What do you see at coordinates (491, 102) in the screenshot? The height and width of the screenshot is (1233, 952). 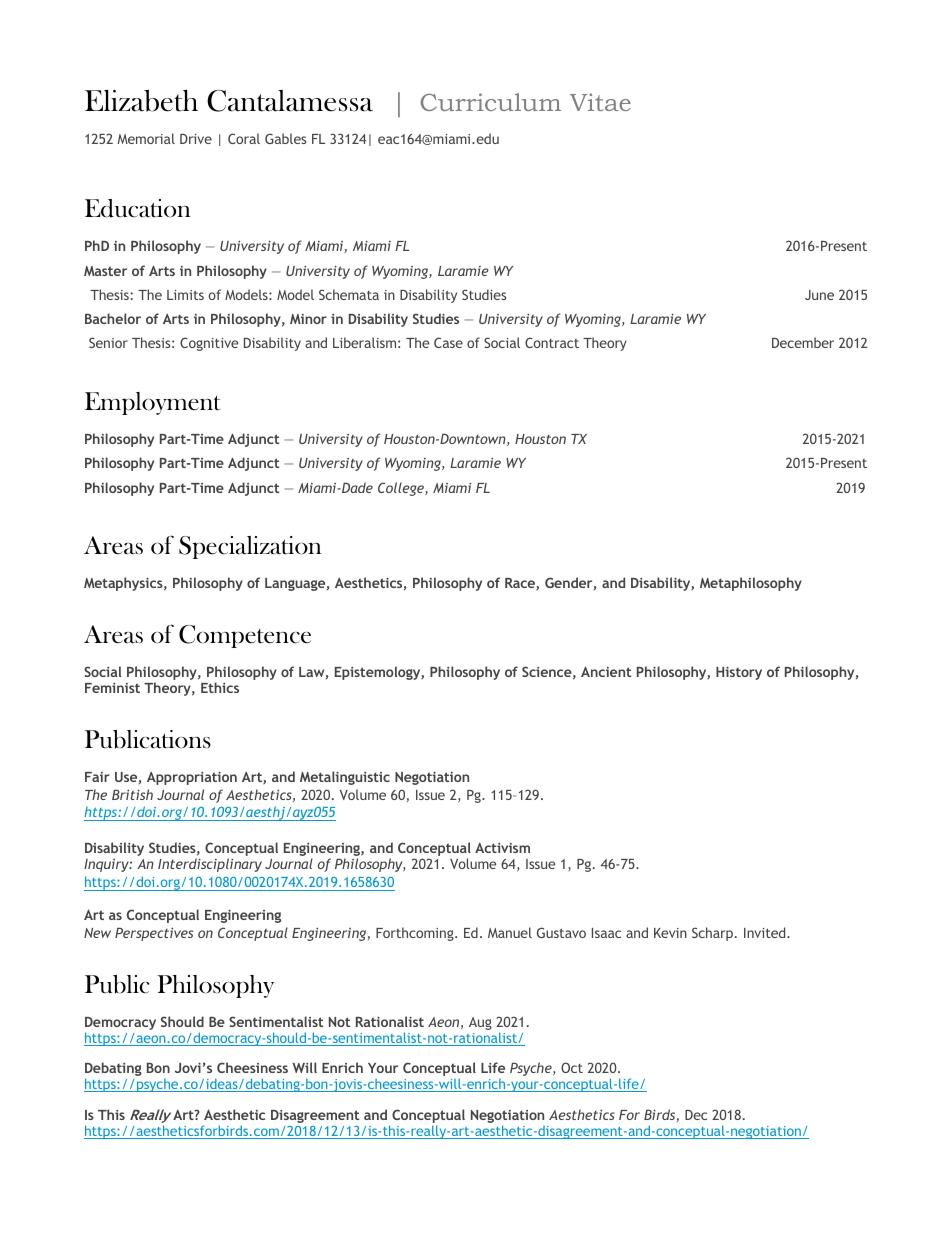 I see `Curriculum` at bounding box center [491, 102].
